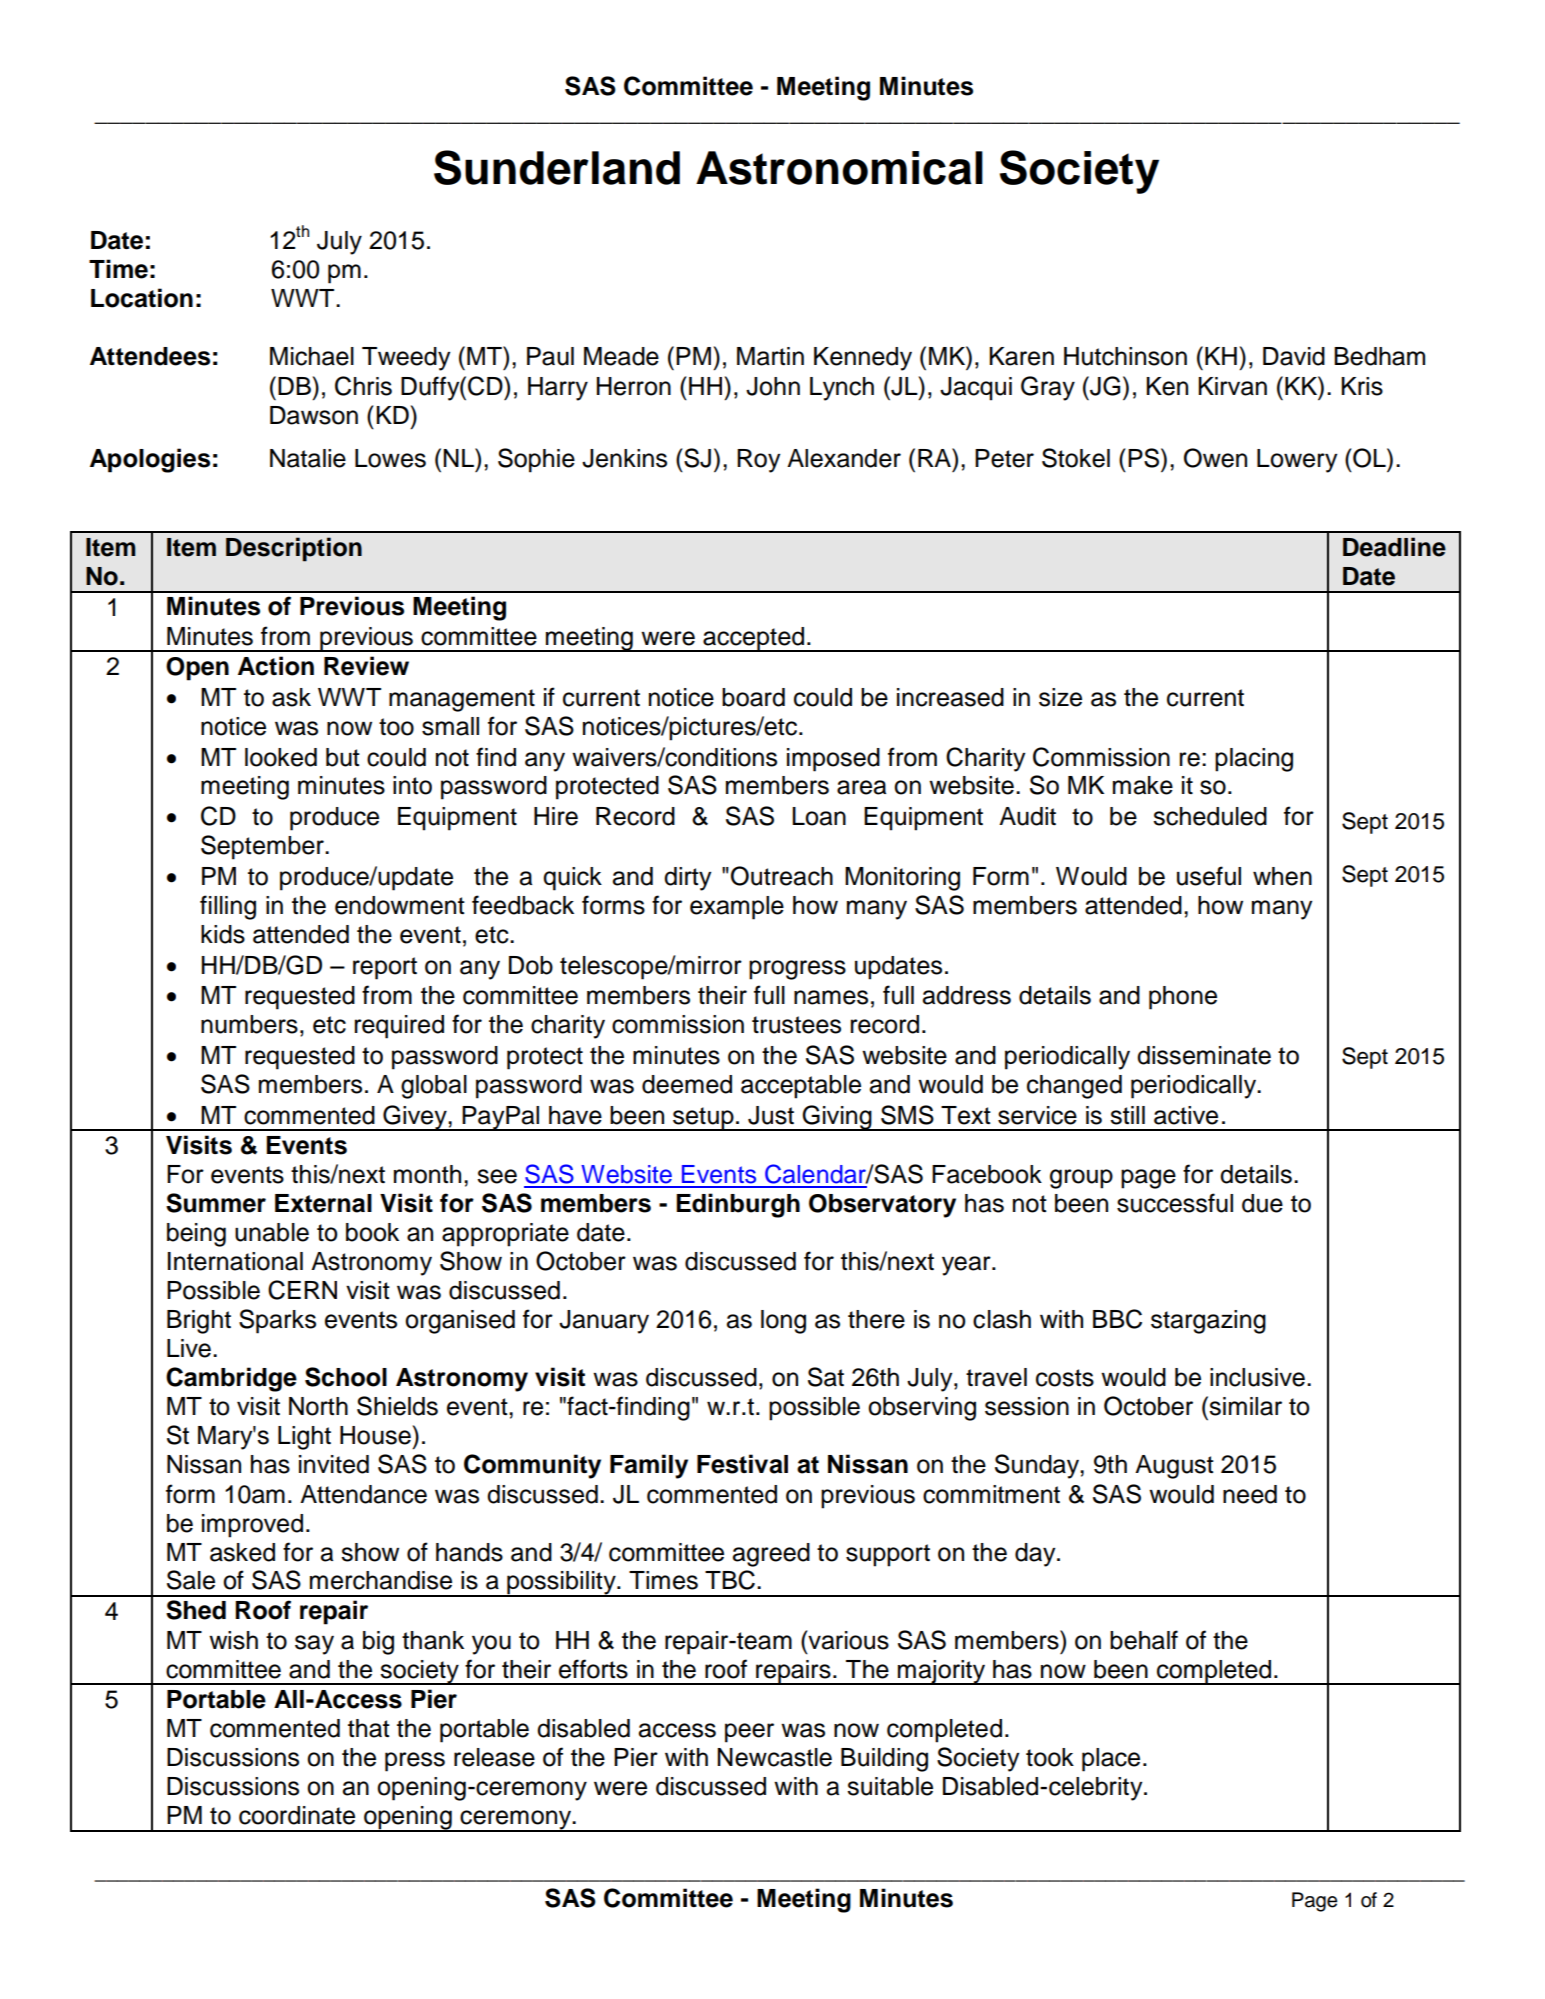  I want to click on coordinate, so click(297, 1815).
